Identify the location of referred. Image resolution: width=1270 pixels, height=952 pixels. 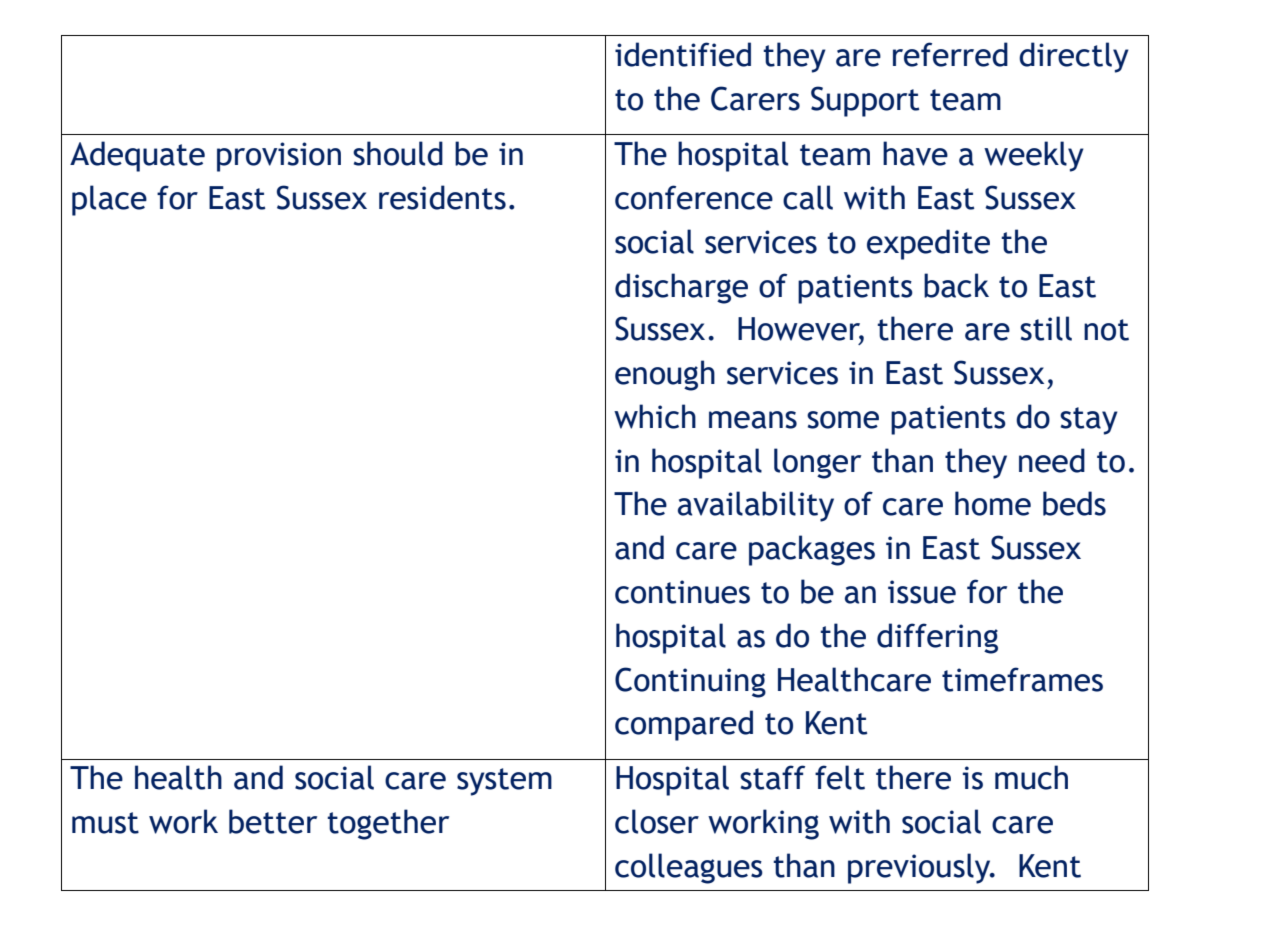
(950, 54).
